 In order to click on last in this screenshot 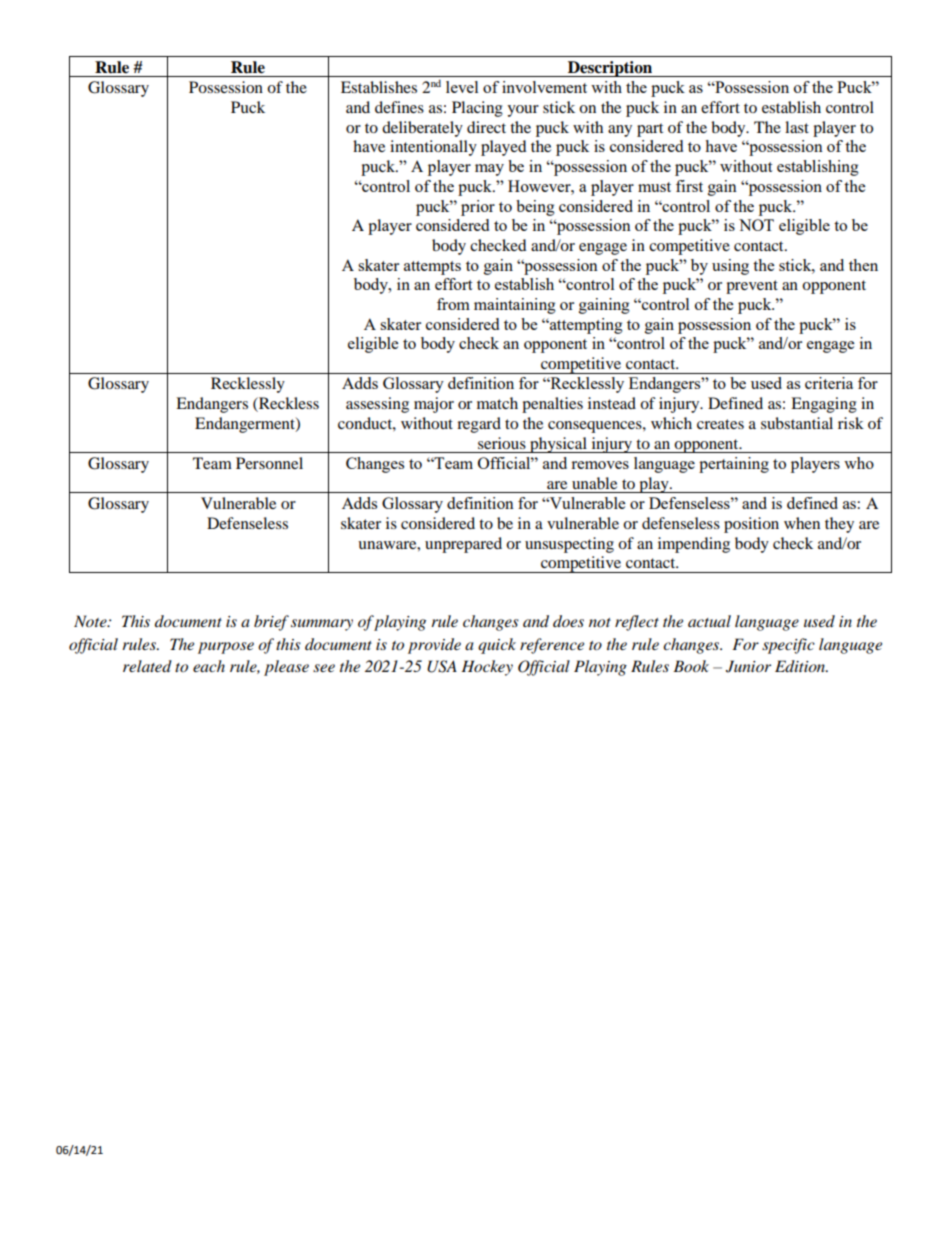, I will do `click(797, 127)`.
